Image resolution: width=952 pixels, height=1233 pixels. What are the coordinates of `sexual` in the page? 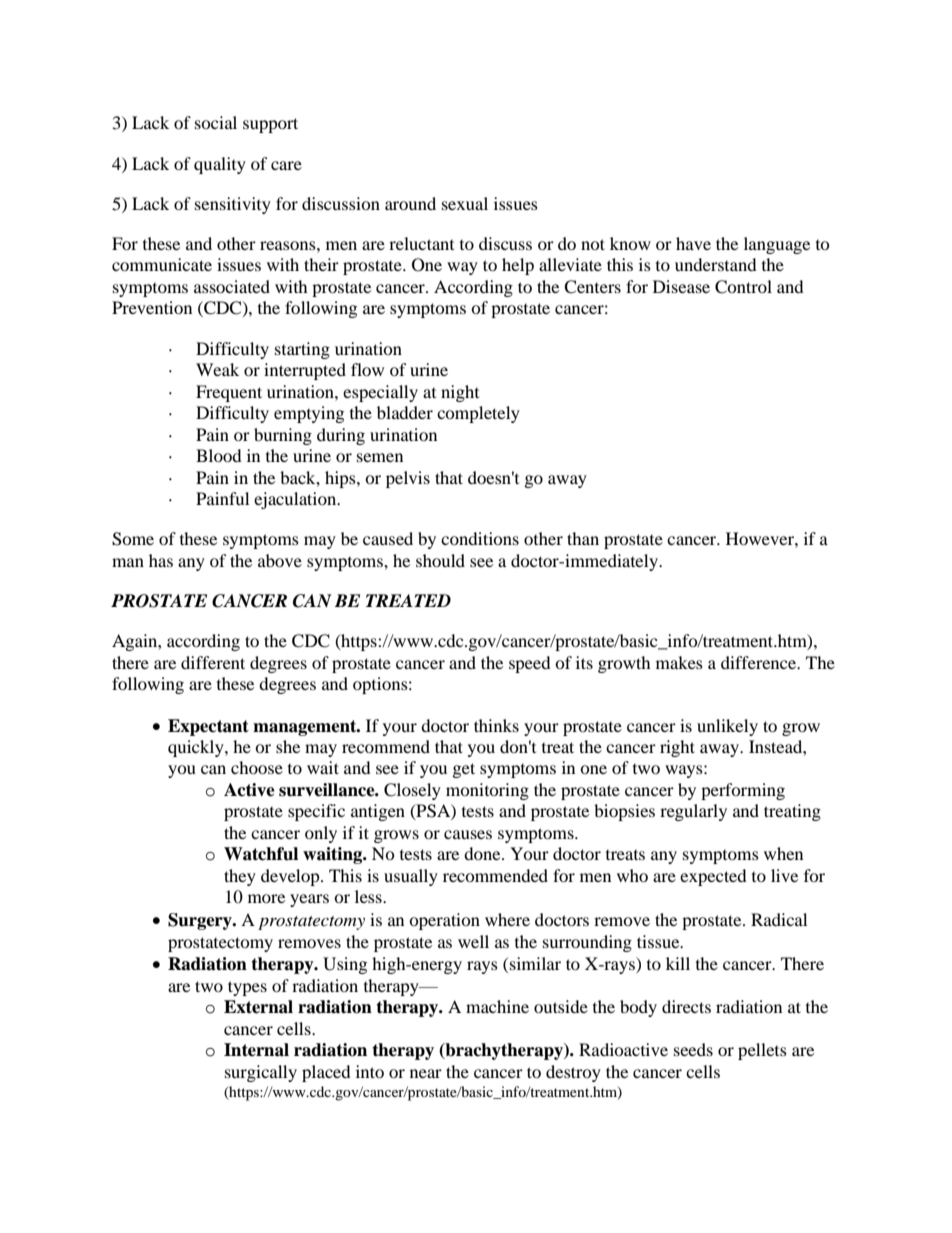 It's located at (465, 203).
